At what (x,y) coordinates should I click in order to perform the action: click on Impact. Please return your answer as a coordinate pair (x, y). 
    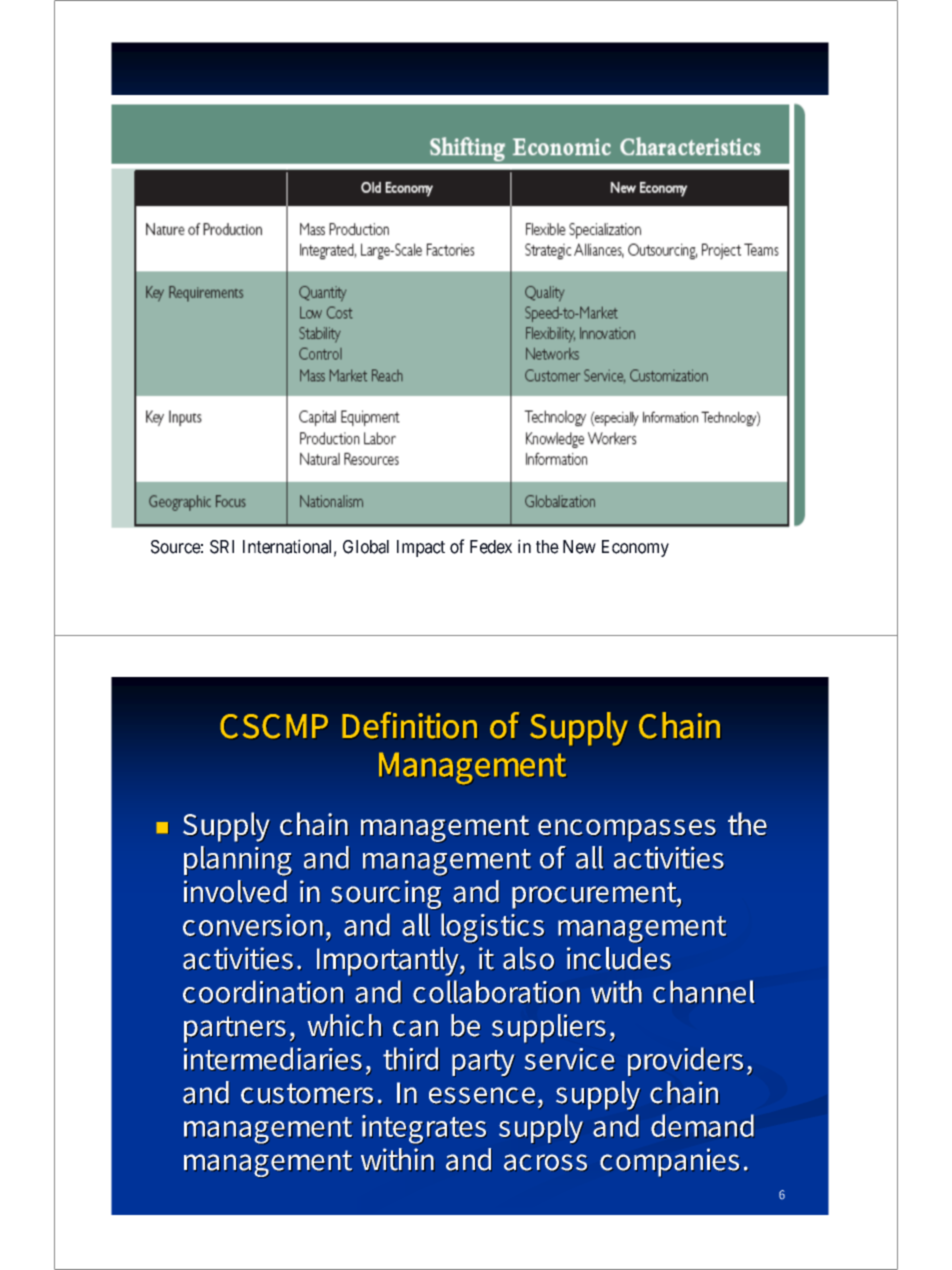
    Looking at the image, I should click on (421, 548).
